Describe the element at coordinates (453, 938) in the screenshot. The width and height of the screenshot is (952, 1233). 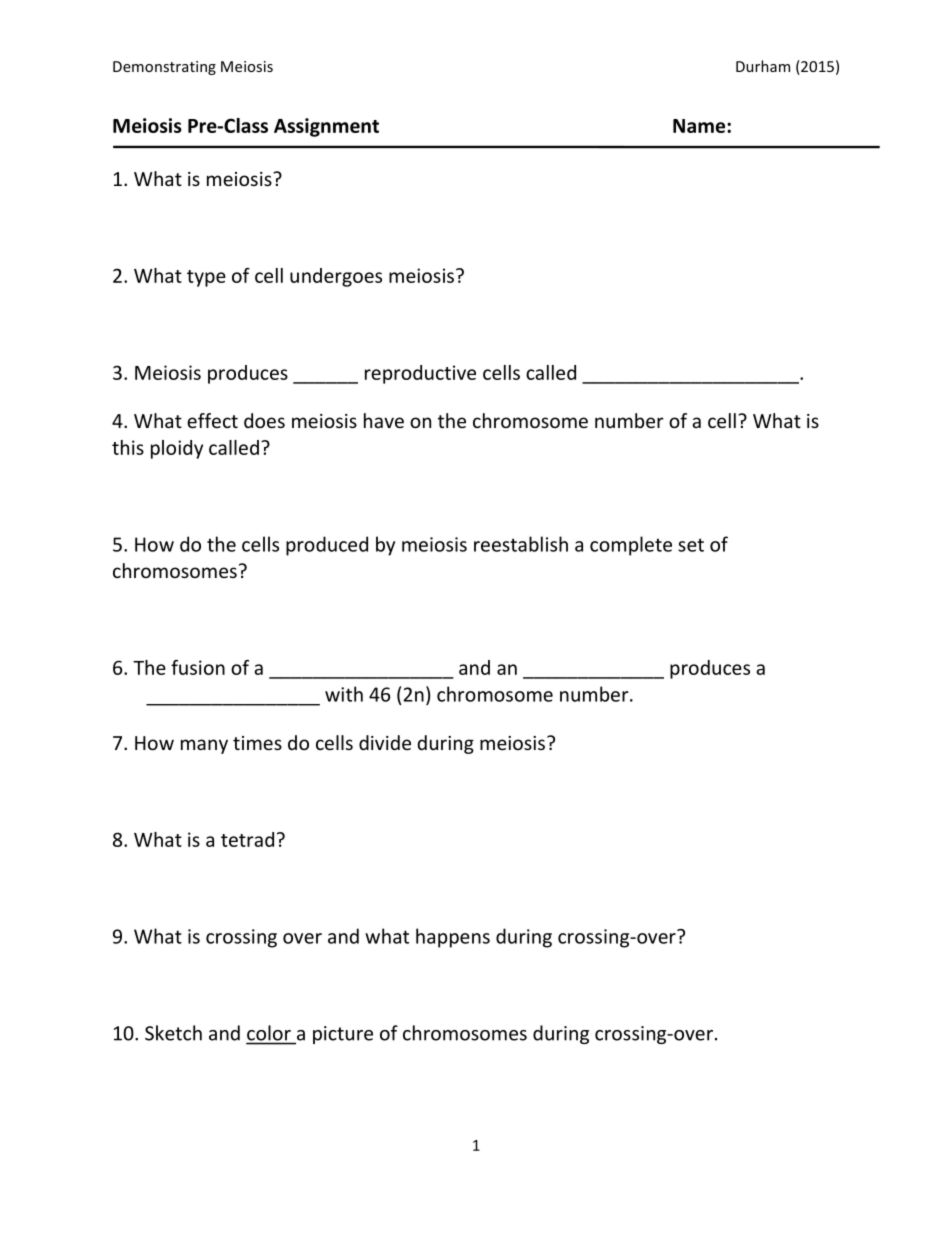
I see `happens` at that location.
